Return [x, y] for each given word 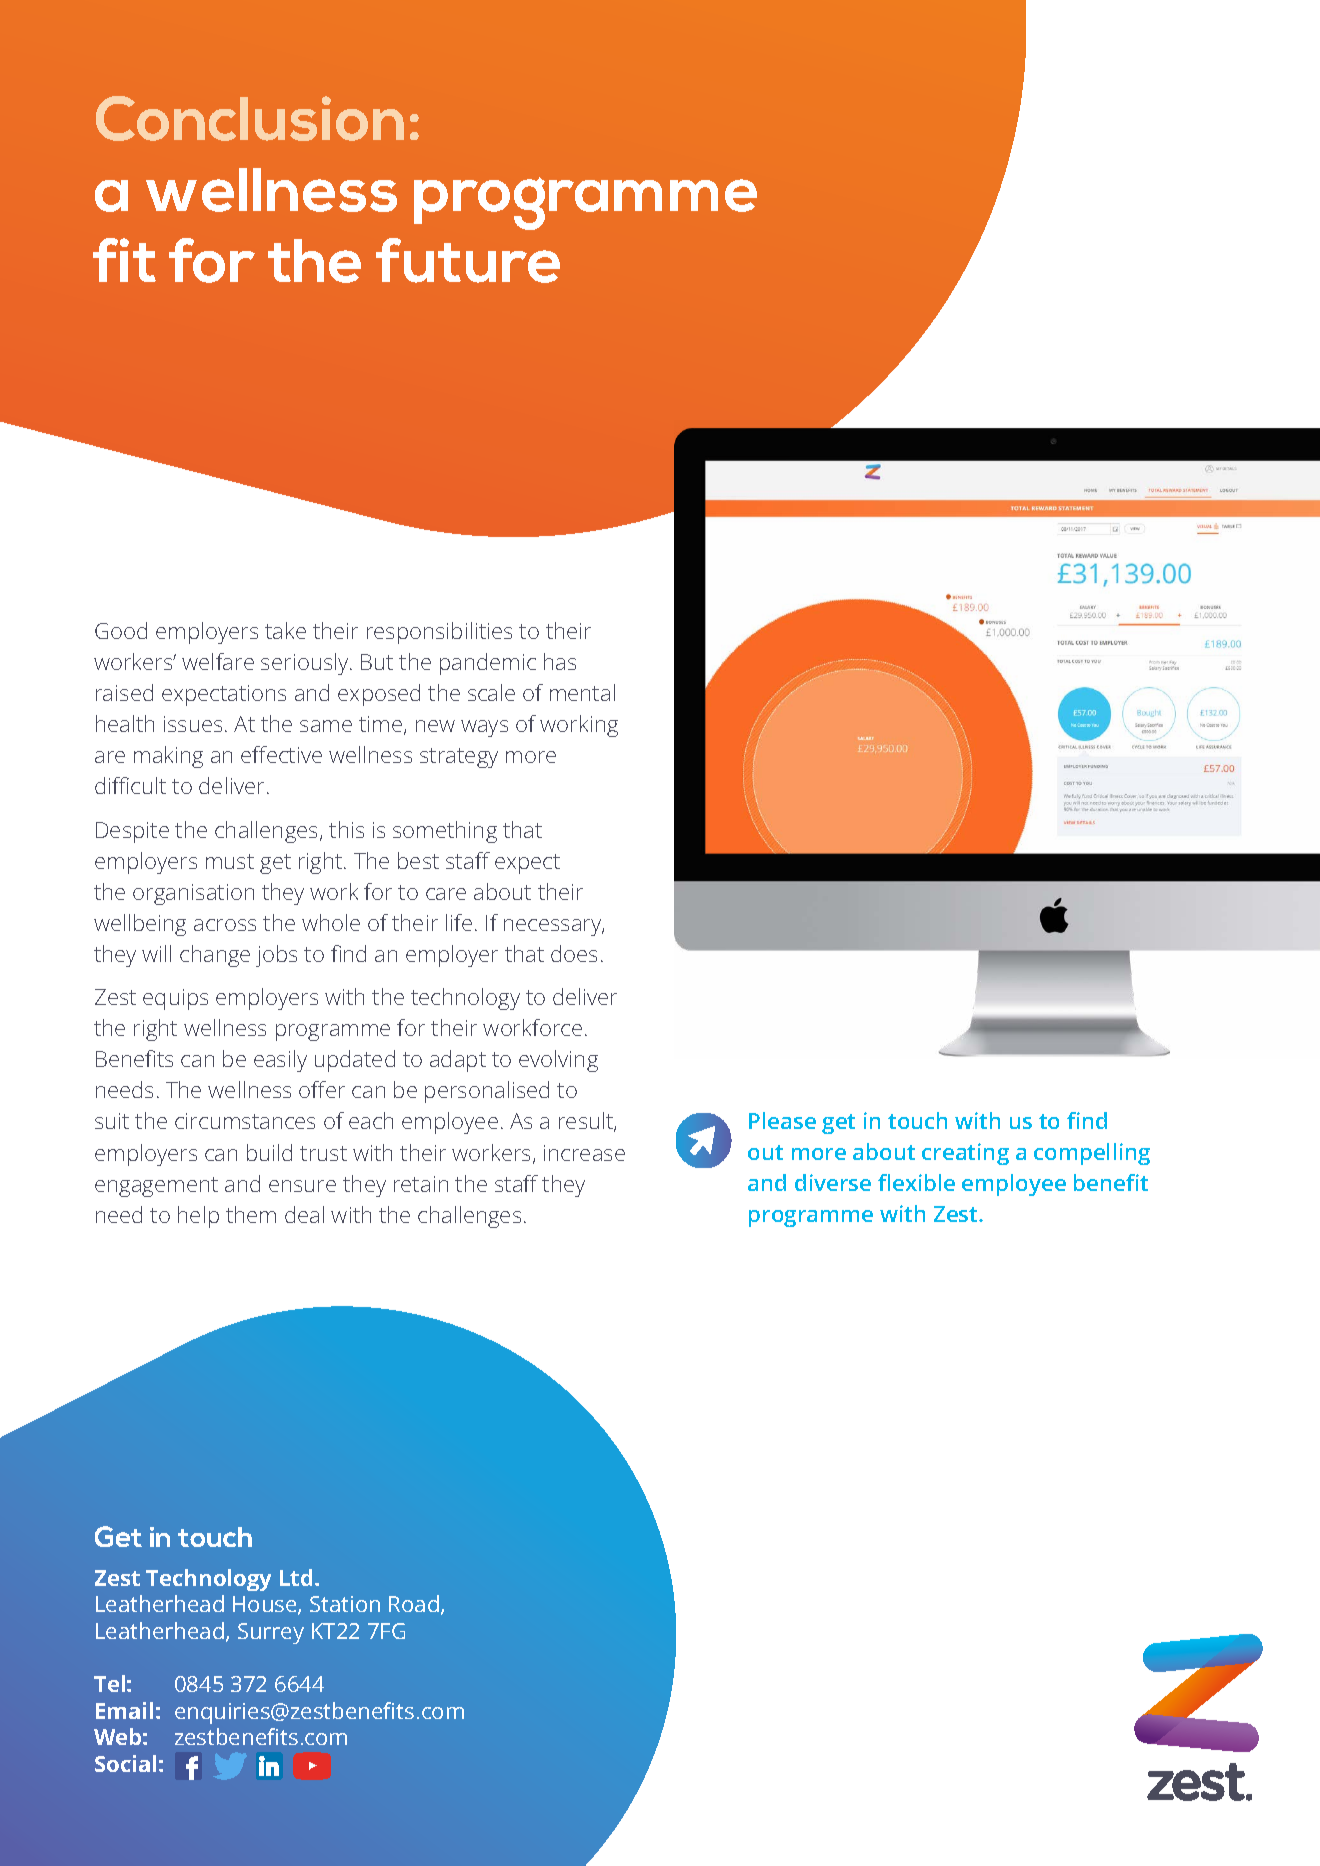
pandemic [488, 664]
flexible [916, 1182]
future [468, 260]
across [225, 925]
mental [582, 692]
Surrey [271, 1633]
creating [965, 1154]
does [574, 953]
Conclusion [250, 118]
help [198, 1217]
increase [584, 1153]
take [285, 630]
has [560, 661]
